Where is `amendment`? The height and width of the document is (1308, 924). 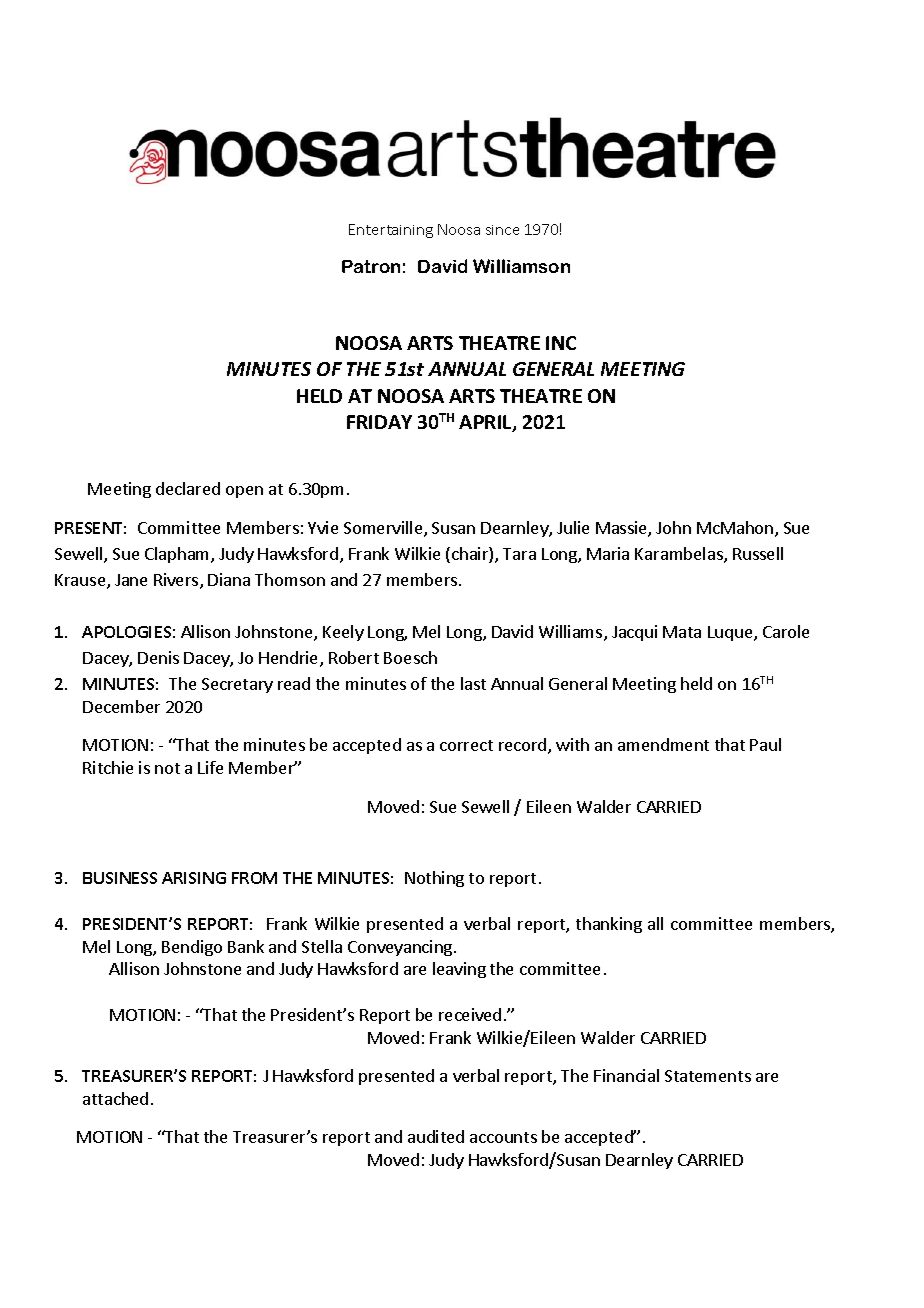 amendment is located at coordinates (663, 744).
